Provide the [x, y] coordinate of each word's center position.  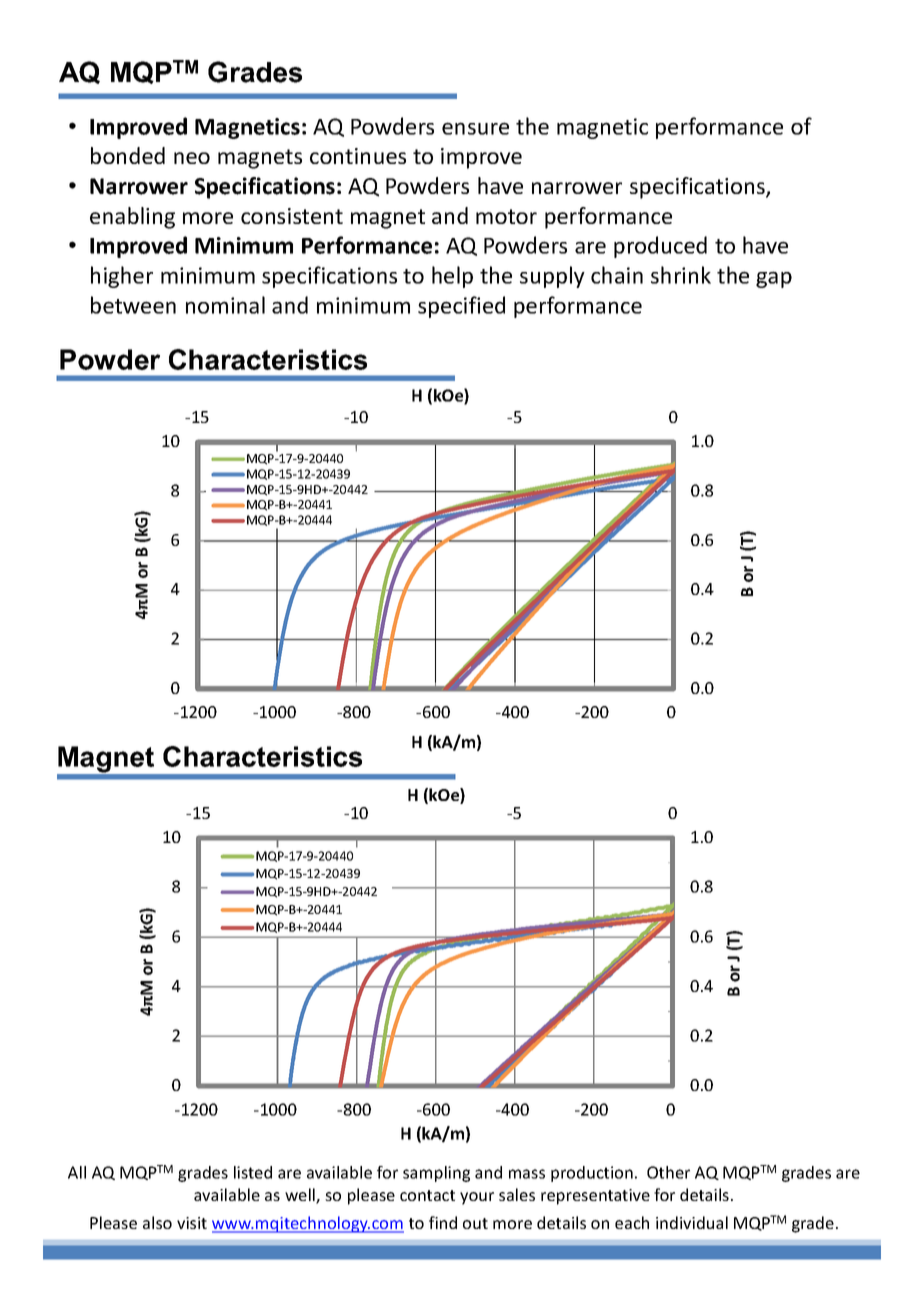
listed [253, 1172]
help [452, 277]
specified [461, 307]
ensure [475, 128]
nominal [225, 305]
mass [527, 1174]
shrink [681, 275]
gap [774, 279]
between [133, 305]
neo [192, 158]
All [77, 1172]
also [157, 1222]
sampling [436, 1174]
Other [668, 1172]
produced [660, 247]
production [592, 1174]
